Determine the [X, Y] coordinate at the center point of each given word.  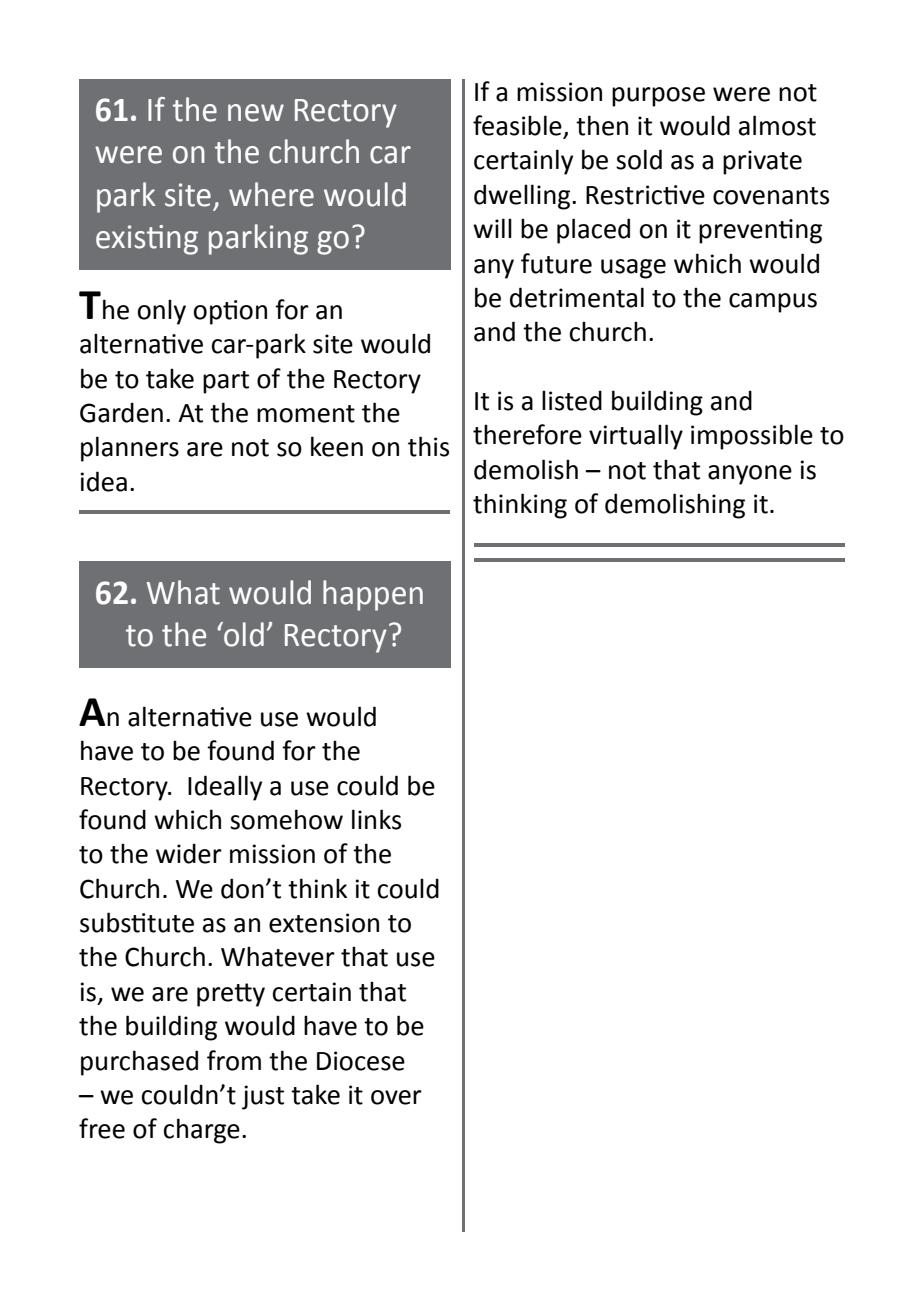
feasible [518, 126]
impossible [752, 437]
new [256, 113]
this [428, 446]
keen [337, 446]
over [396, 1097]
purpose [658, 97]
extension [324, 923]
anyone [750, 475]
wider [189, 853]
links [376, 819]
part [226, 382]
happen [373, 595]
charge [202, 1131]
